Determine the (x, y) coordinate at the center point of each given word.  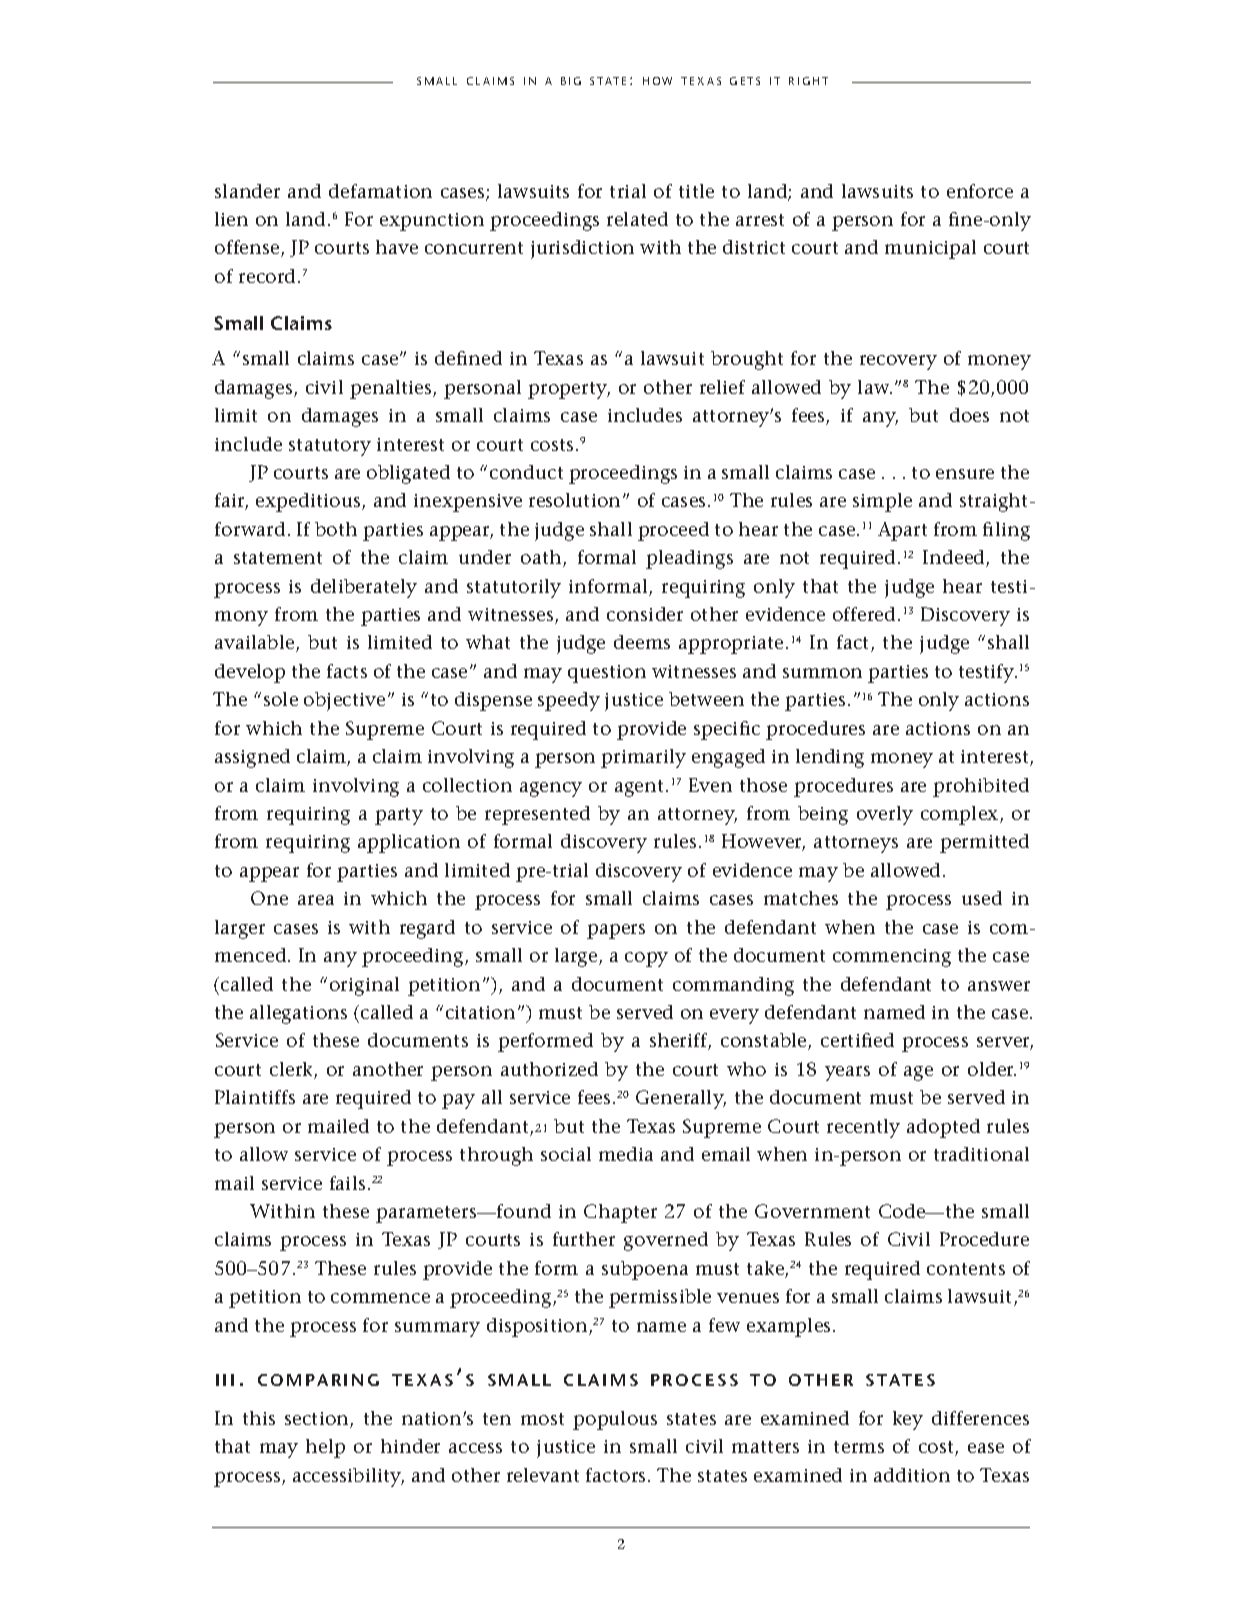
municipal (930, 249)
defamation (380, 191)
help (325, 1448)
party (399, 816)
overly (885, 815)
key (908, 1420)
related (637, 219)
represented (537, 815)
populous (615, 1420)
